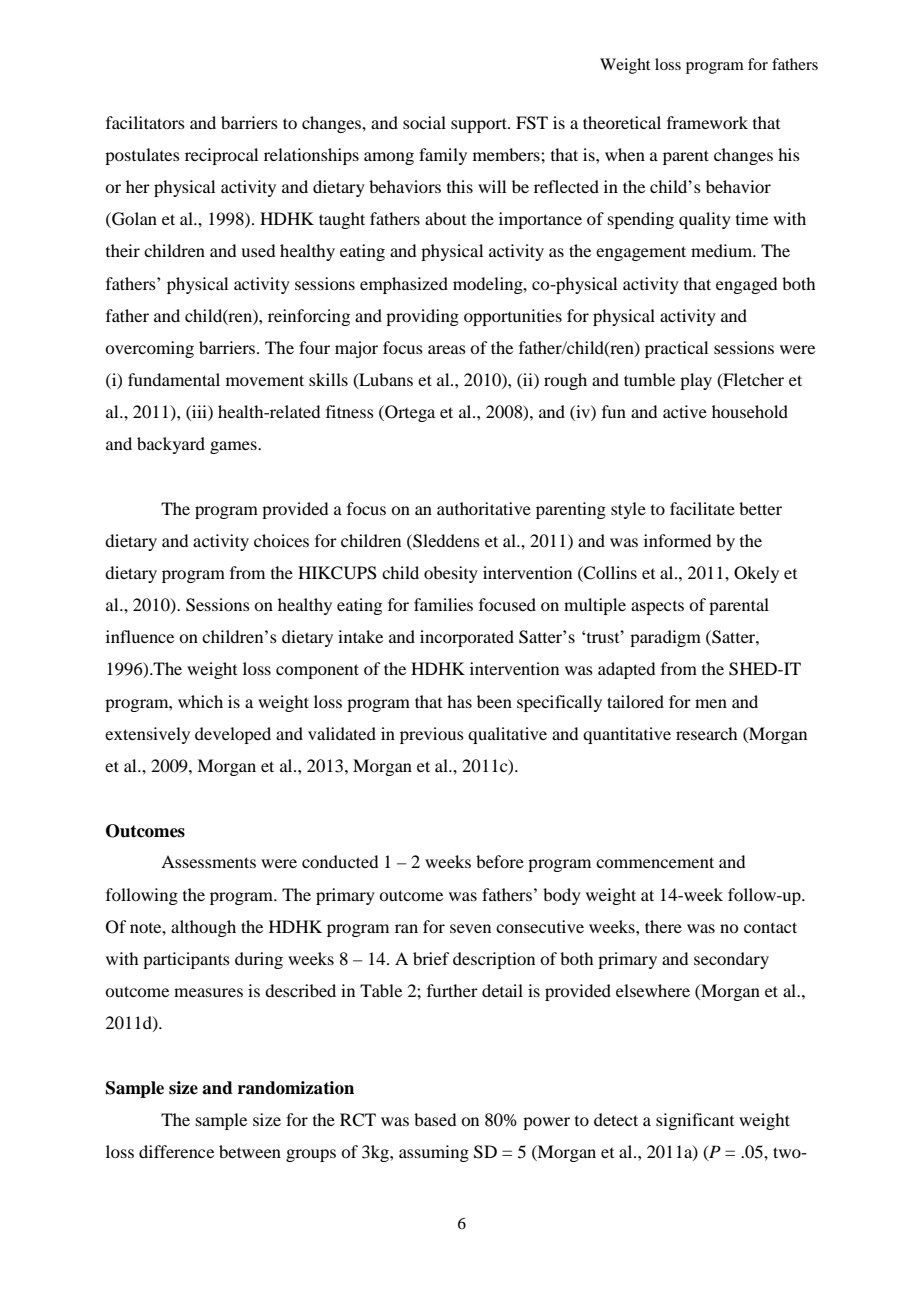  What do you see at coordinates (176, 1151) in the screenshot?
I see `difference` at bounding box center [176, 1151].
